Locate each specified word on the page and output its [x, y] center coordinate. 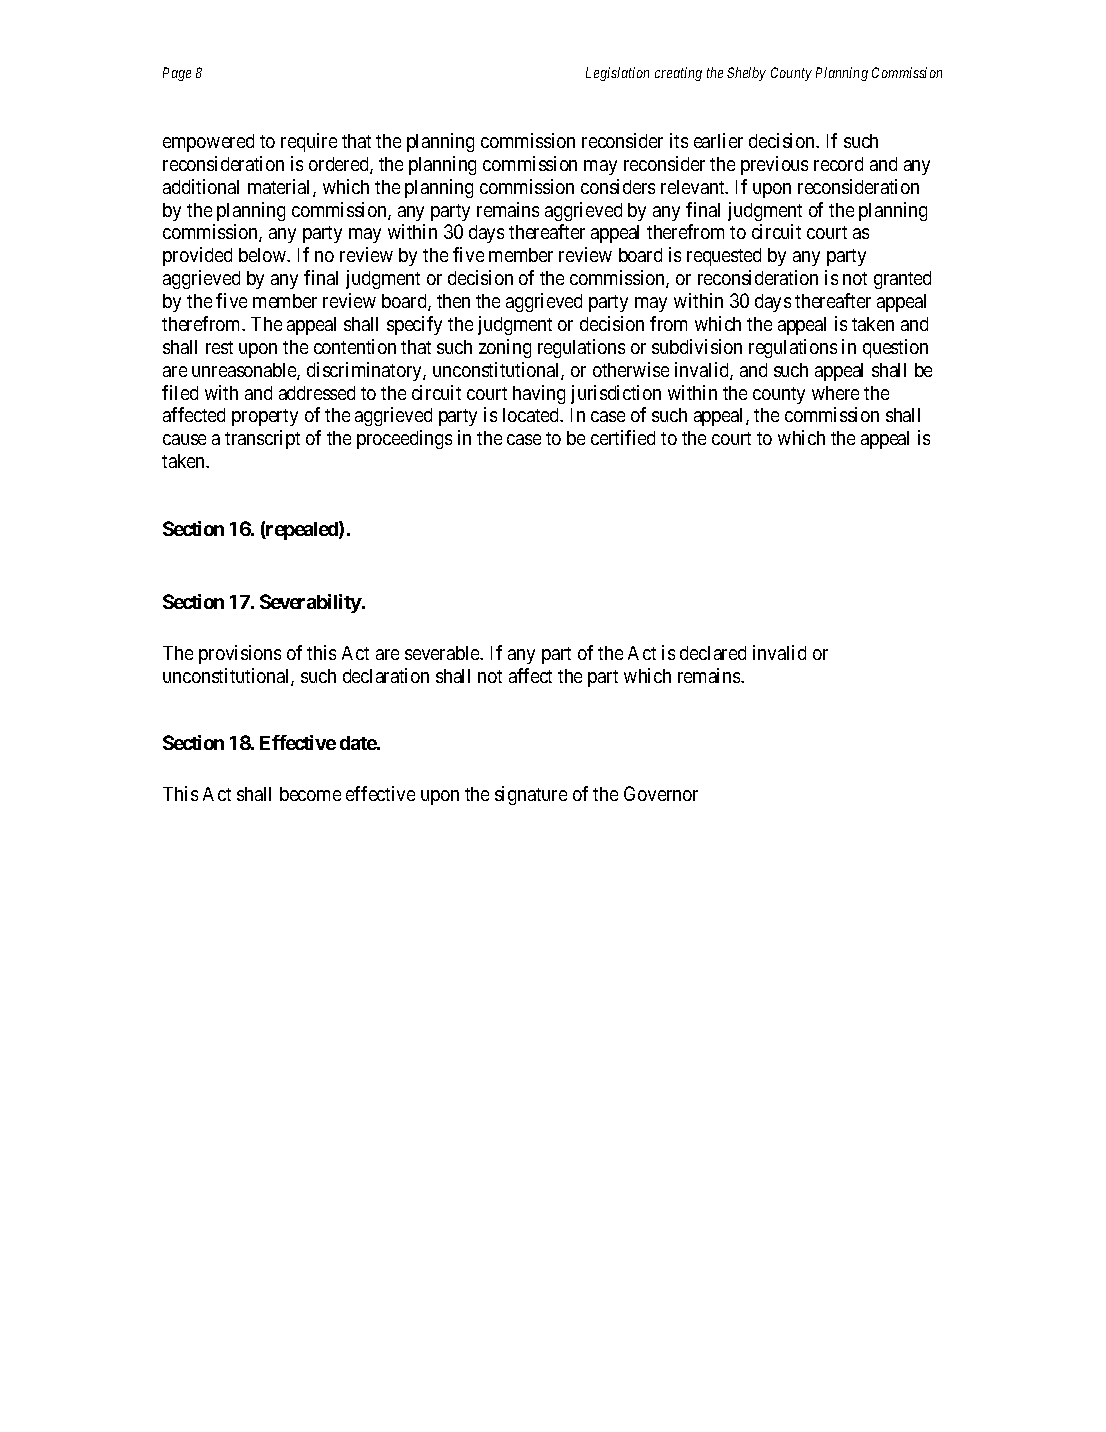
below [264, 255]
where [835, 393]
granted [902, 280]
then [453, 301]
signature [531, 795]
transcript [262, 439]
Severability [311, 603]
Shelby [746, 74]
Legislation [617, 74]
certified [623, 437]
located [532, 415]
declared [713, 653]
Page [177, 74]
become [310, 794]
